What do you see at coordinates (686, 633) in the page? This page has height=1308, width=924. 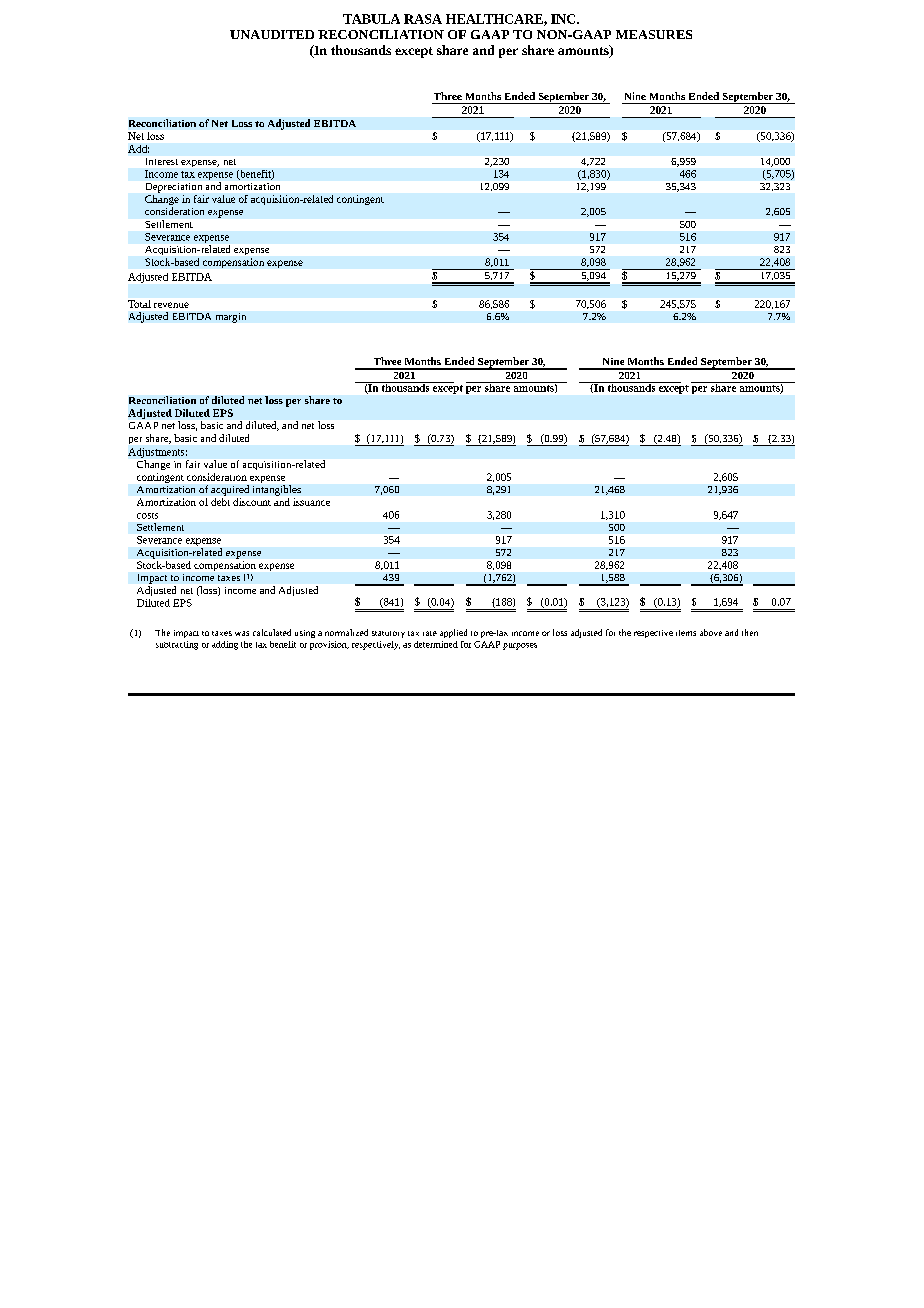 I see `items` at bounding box center [686, 633].
